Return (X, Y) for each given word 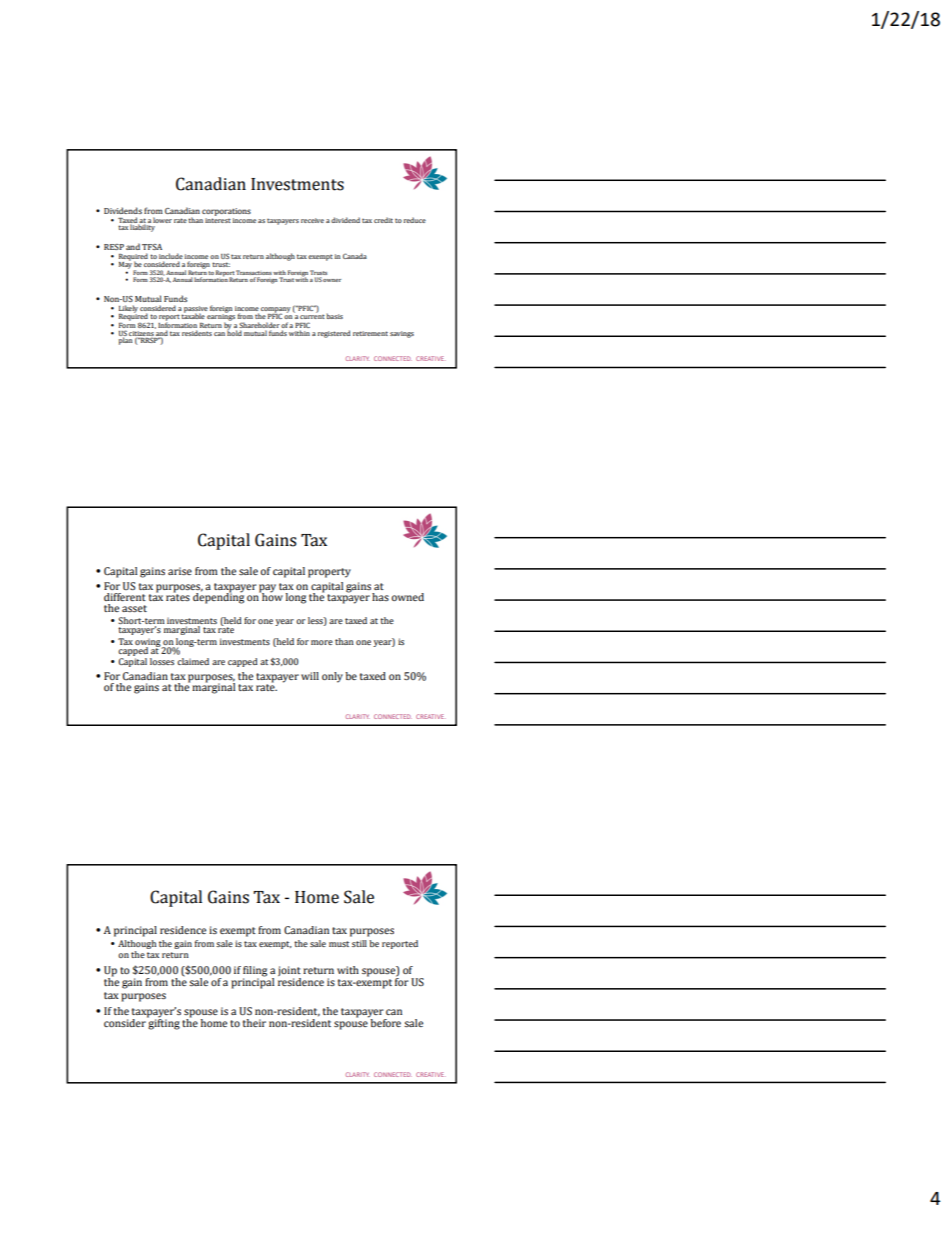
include (171, 256)
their (254, 1023)
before (385, 1023)
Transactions (254, 272)
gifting (163, 1023)
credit (383, 220)
